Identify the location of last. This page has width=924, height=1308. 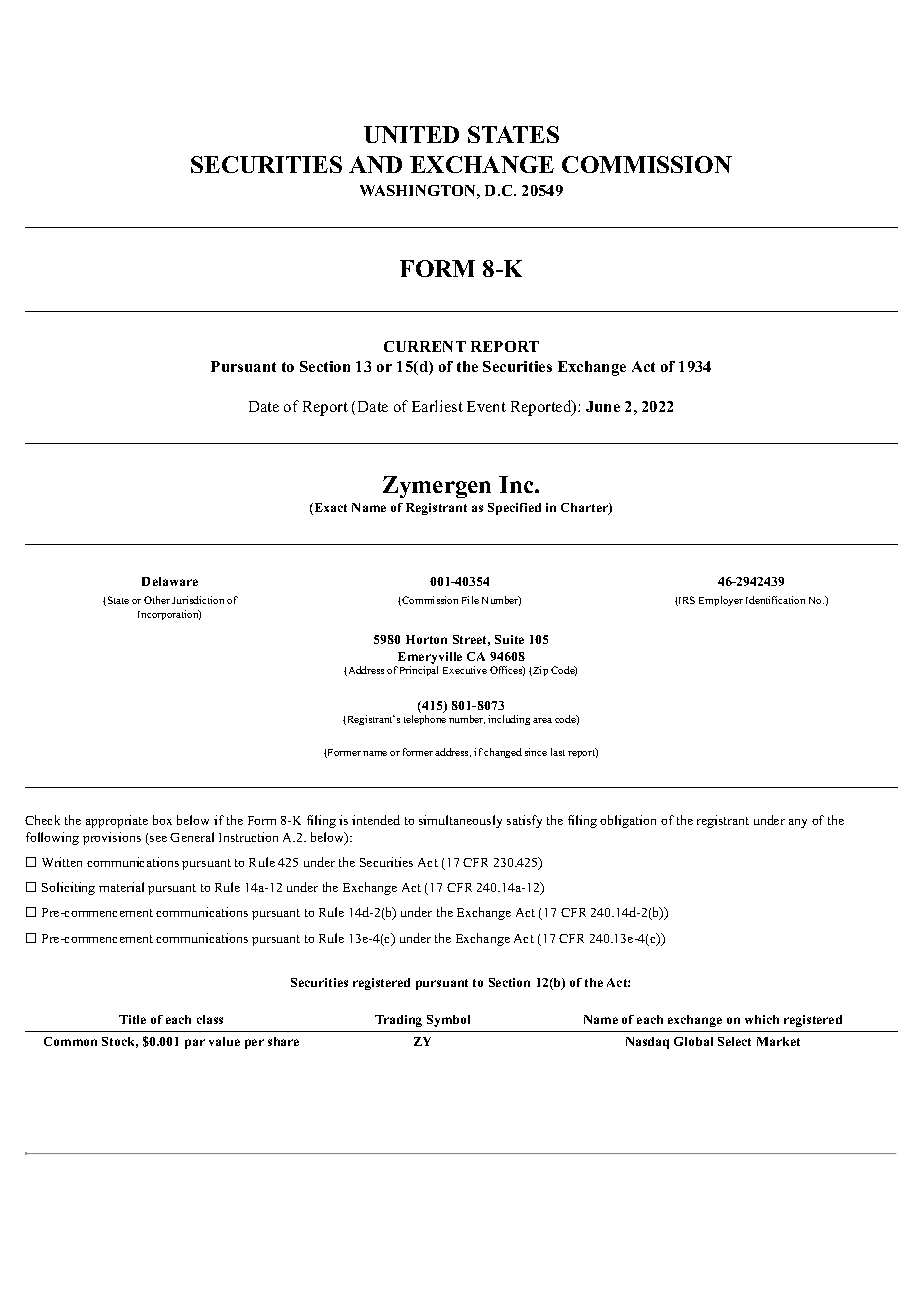
(558, 752).
